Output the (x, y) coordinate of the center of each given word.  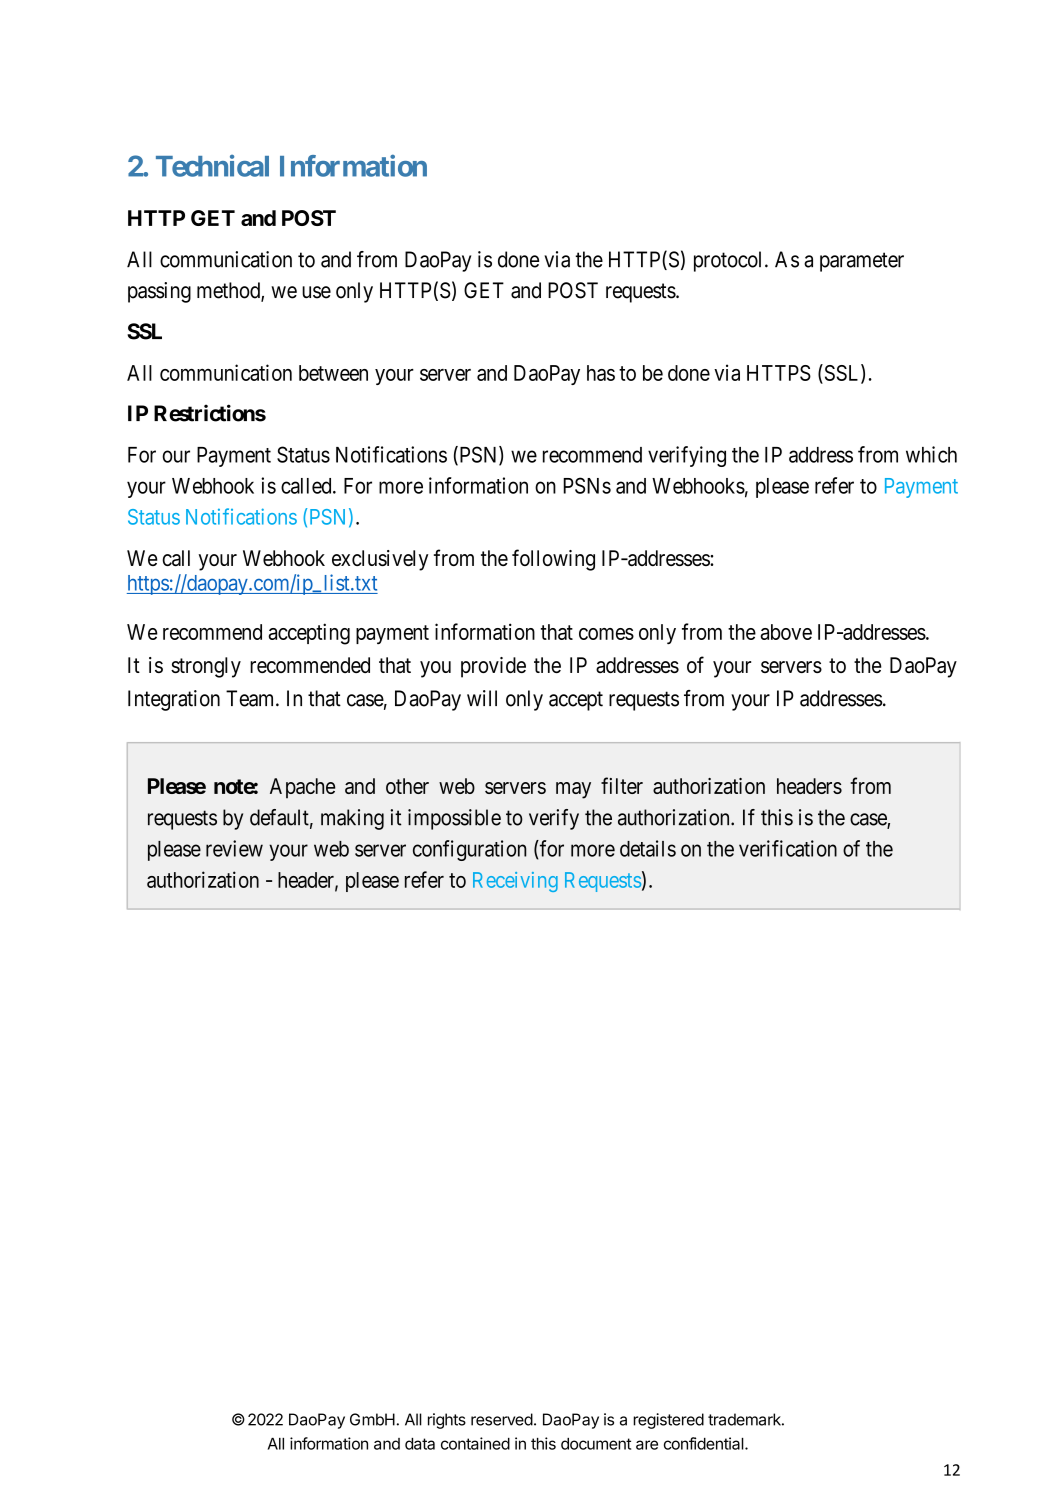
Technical (212, 166)
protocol (730, 261)
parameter (862, 262)
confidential (705, 1443)
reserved (502, 1419)
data (420, 1444)
